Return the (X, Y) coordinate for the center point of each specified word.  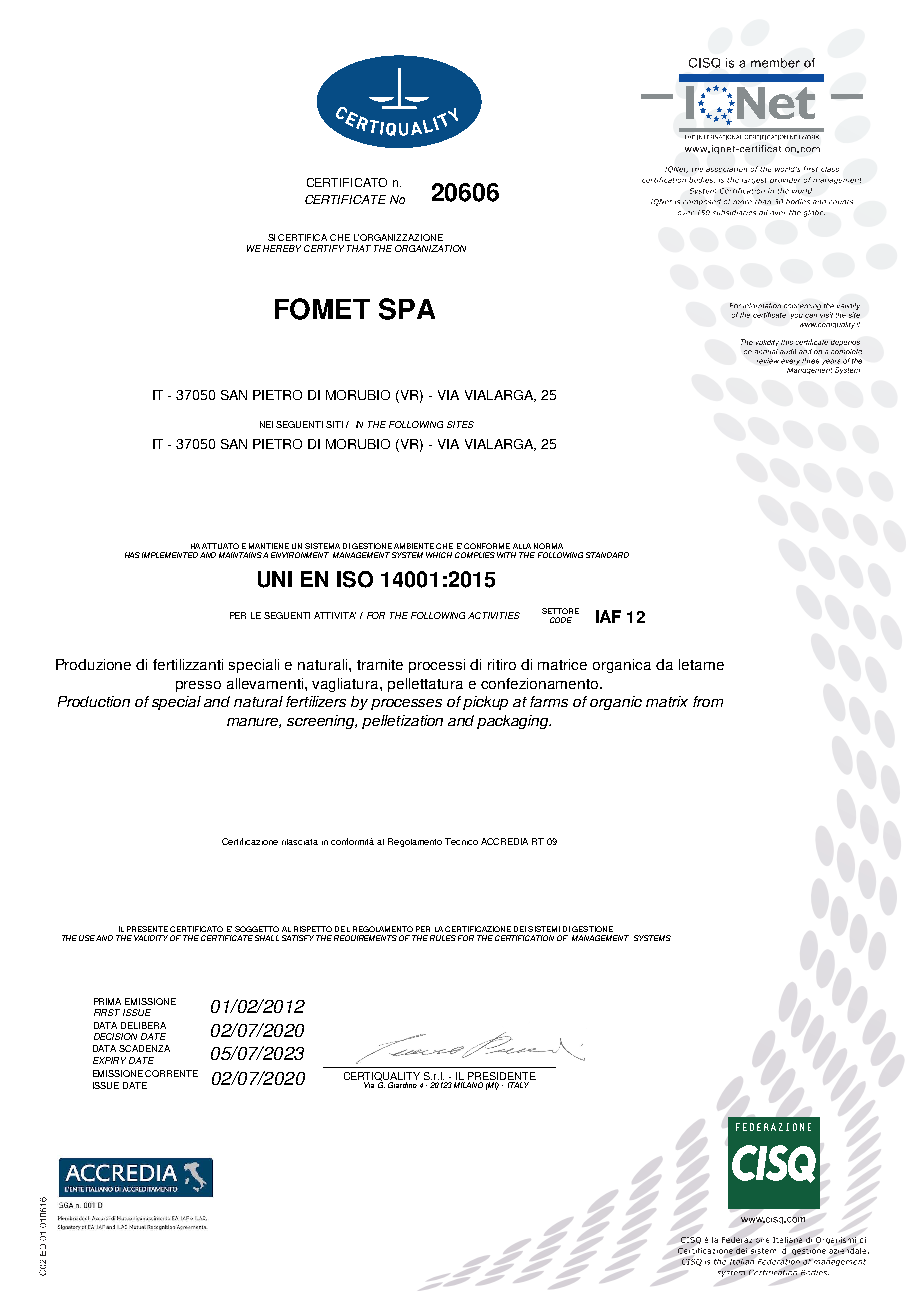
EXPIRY (109, 1060)
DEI (520, 929)
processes (406, 704)
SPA (407, 309)
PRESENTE (147, 929)
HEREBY (282, 248)
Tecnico (461, 841)
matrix (667, 701)
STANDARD (607, 555)
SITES (460, 424)
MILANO (468, 1085)
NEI (266, 424)
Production (94, 701)
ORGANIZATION (430, 248)
